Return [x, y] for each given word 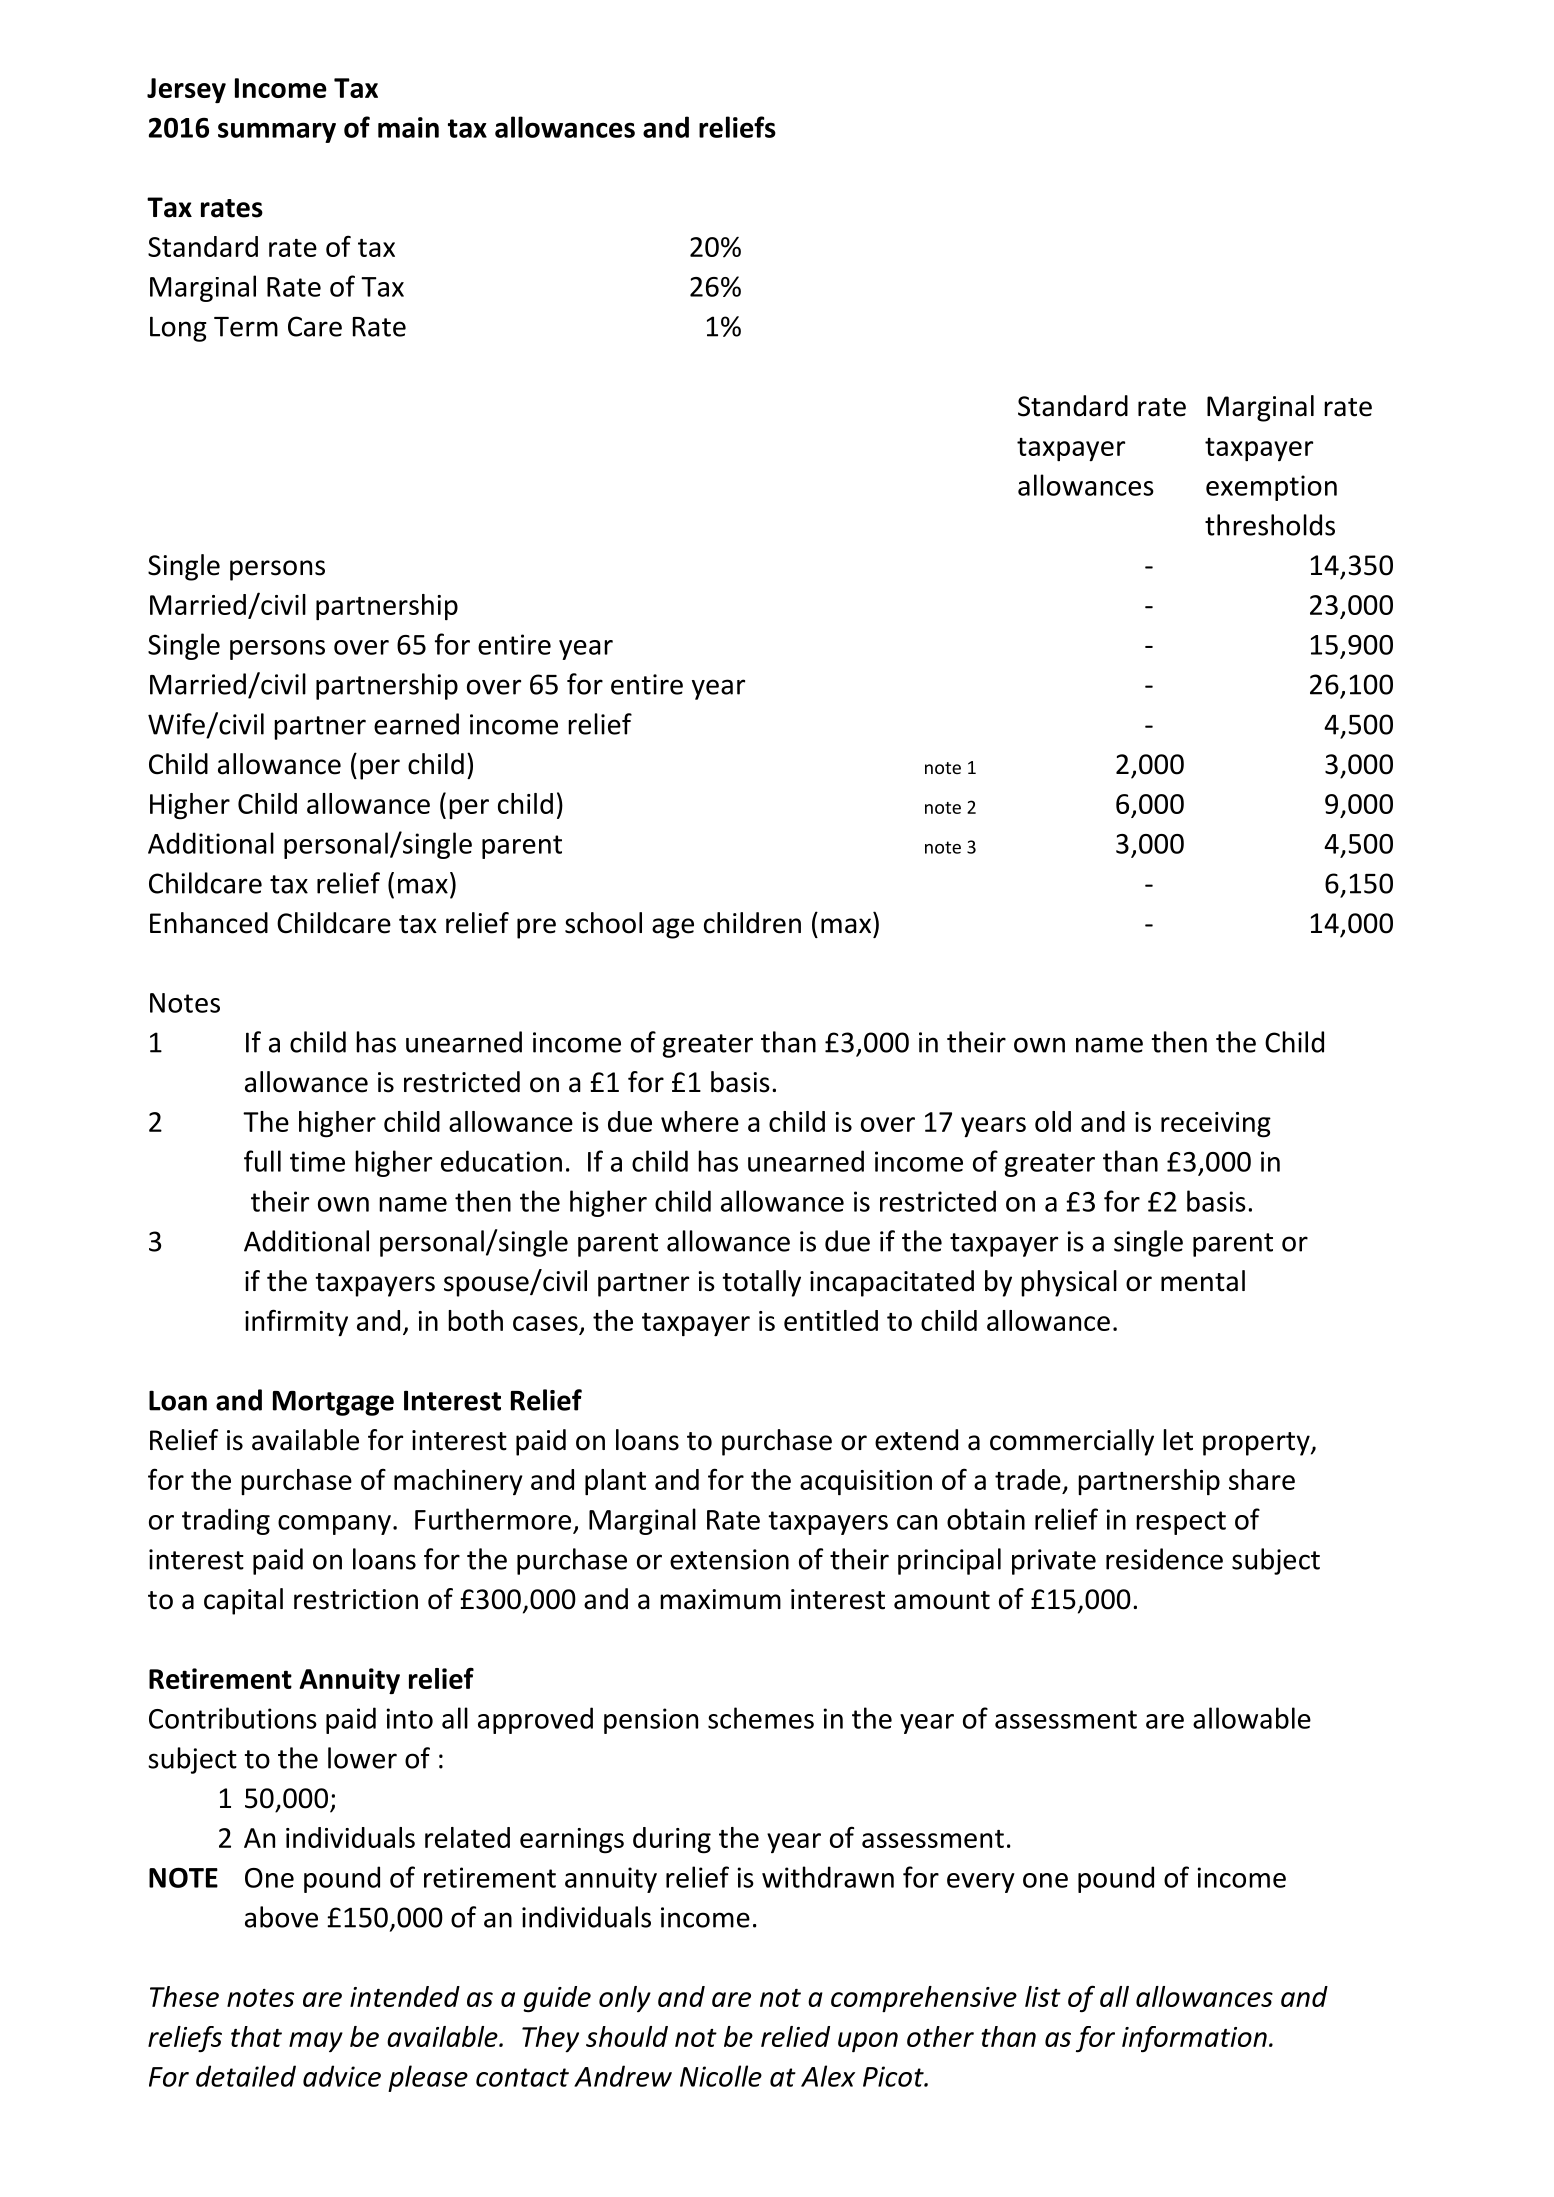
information [1194, 2039]
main [408, 127]
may [316, 2042]
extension [729, 1559]
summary [277, 132]
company [334, 1525]
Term [246, 327]
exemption [1271, 488]
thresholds [1270, 525]
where [700, 1121]
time [317, 1161]
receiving [1216, 1125]
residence [1164, 1559]
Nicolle [721, 2076]
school [603, 923]
